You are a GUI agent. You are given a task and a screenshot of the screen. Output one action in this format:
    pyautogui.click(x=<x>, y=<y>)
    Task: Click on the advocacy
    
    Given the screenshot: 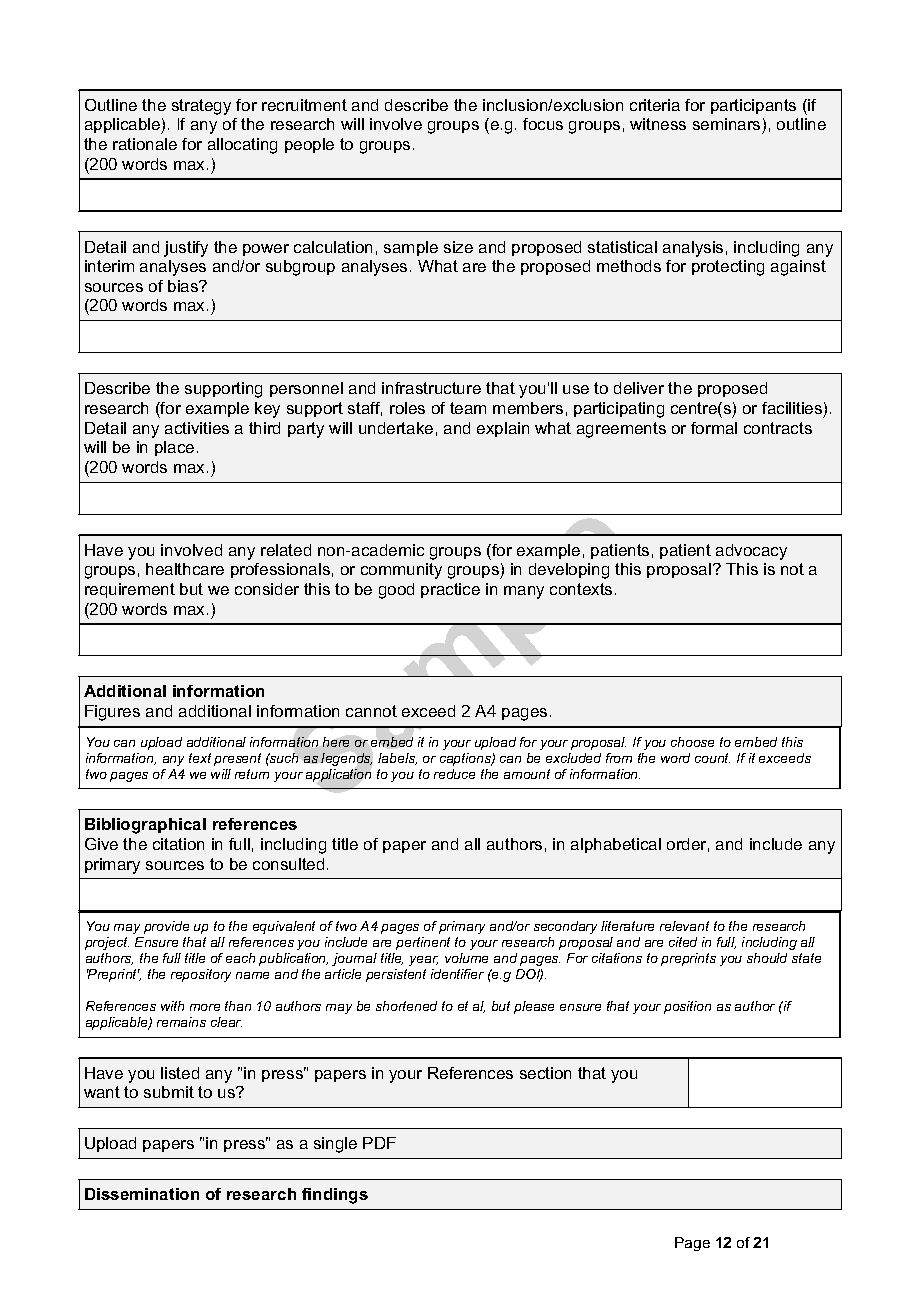 What is the action you would take?
    pyautogui.click(x=751, y=552)
